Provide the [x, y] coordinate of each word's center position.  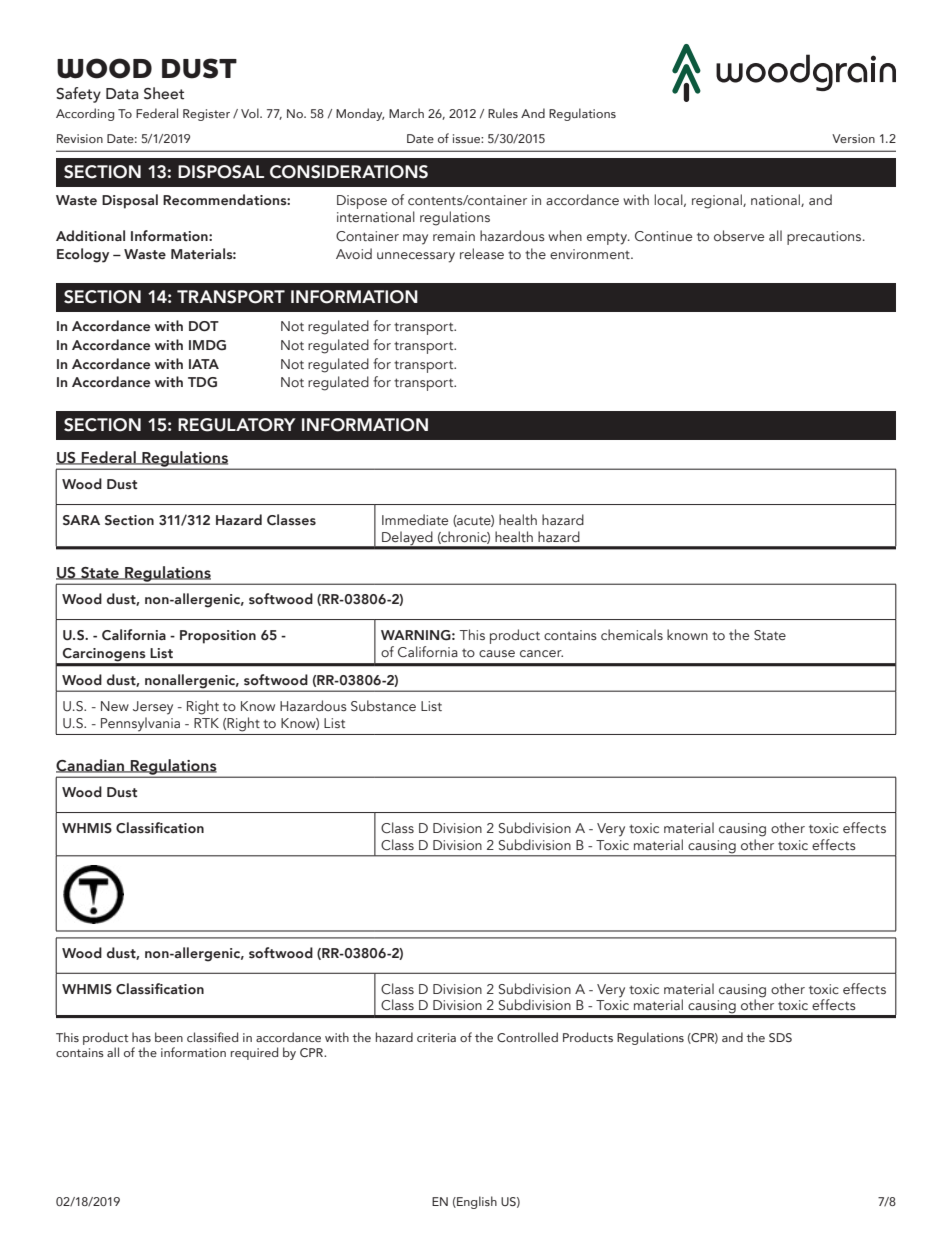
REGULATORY [237, 425]
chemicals [632, 634]
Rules [503, 113]
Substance [383, 705]
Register [206, 115]
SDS [780, 1037]
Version [853, 138]
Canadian [91, 766]
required [254, 1053]
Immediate [415, 519]
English [476, 1202]
